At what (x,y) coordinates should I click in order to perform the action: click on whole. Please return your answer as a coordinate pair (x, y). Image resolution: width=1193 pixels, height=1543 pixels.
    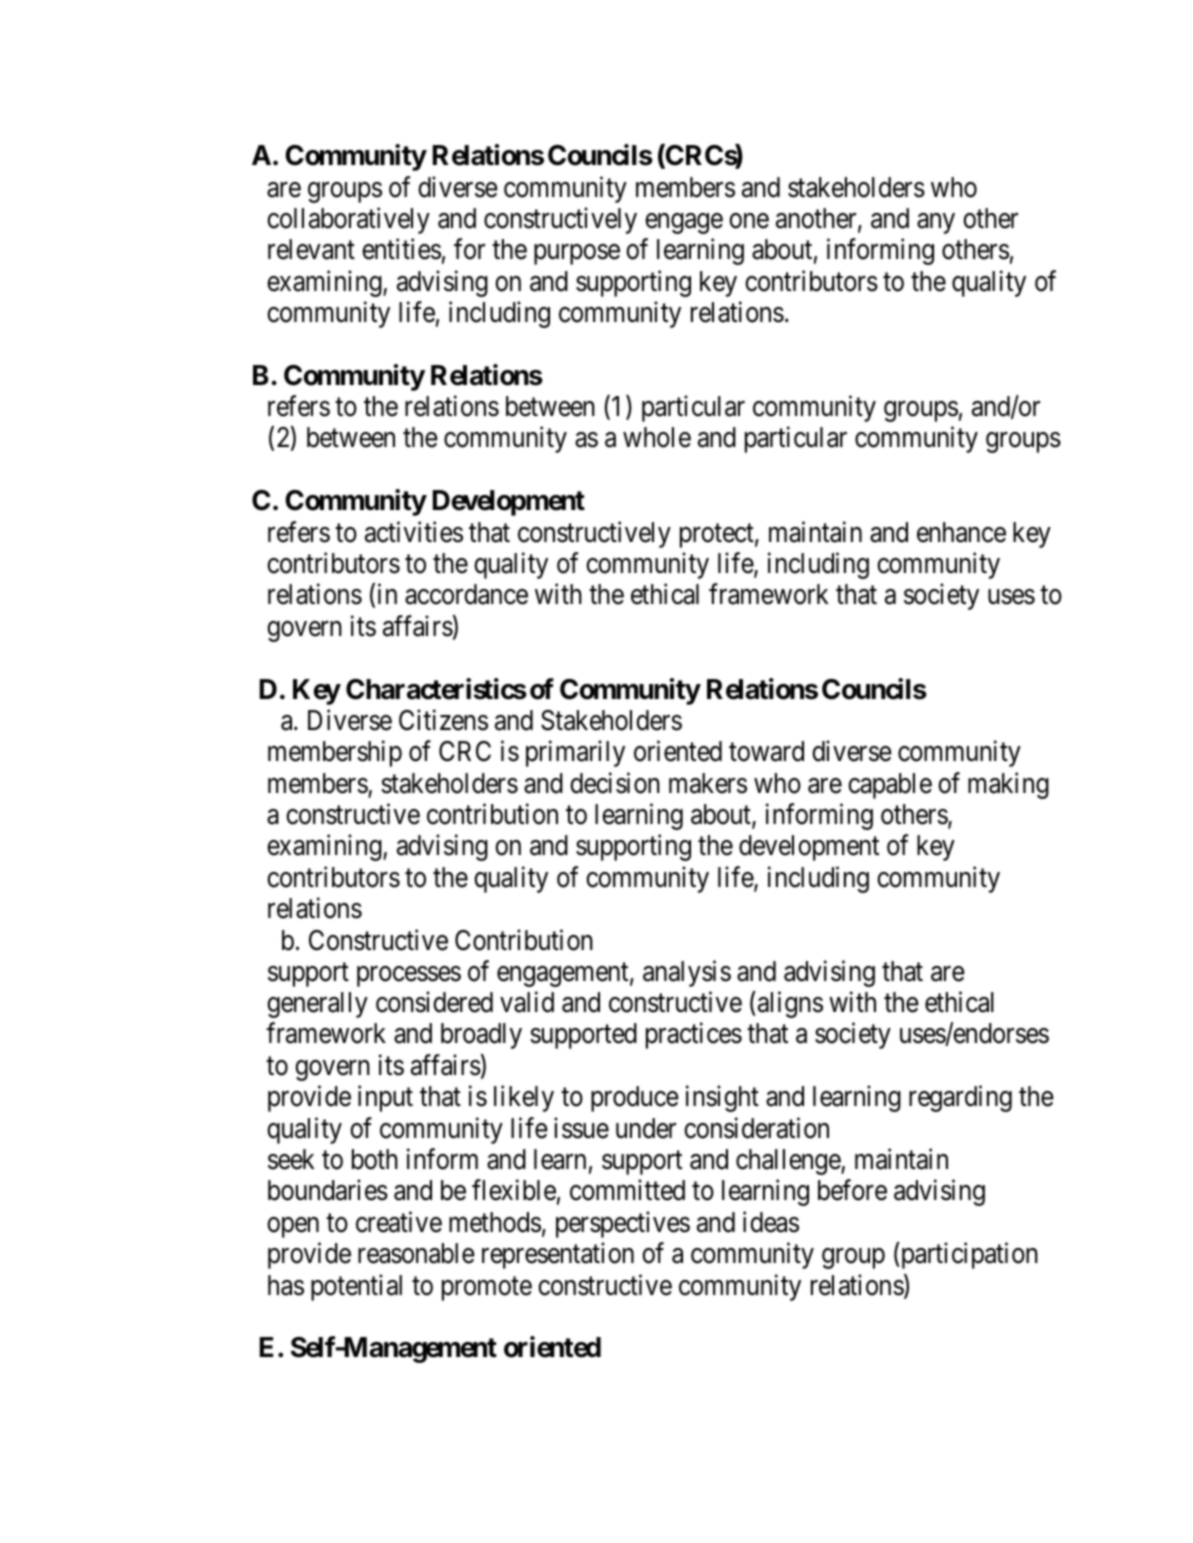
    Looking at the image, I should click on (657, 437).
